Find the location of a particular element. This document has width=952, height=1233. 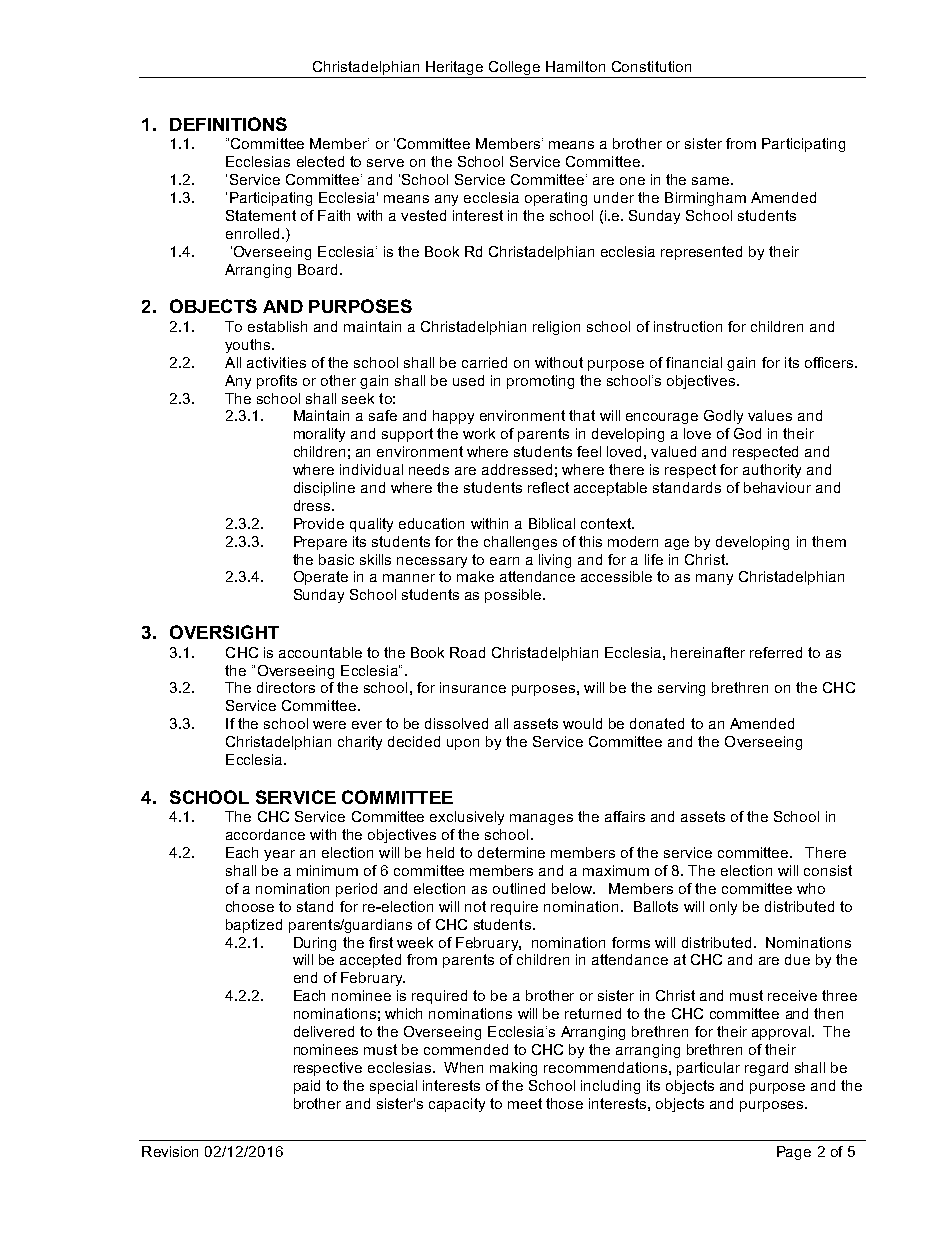

paid is located at coordinates (307, 1087).
